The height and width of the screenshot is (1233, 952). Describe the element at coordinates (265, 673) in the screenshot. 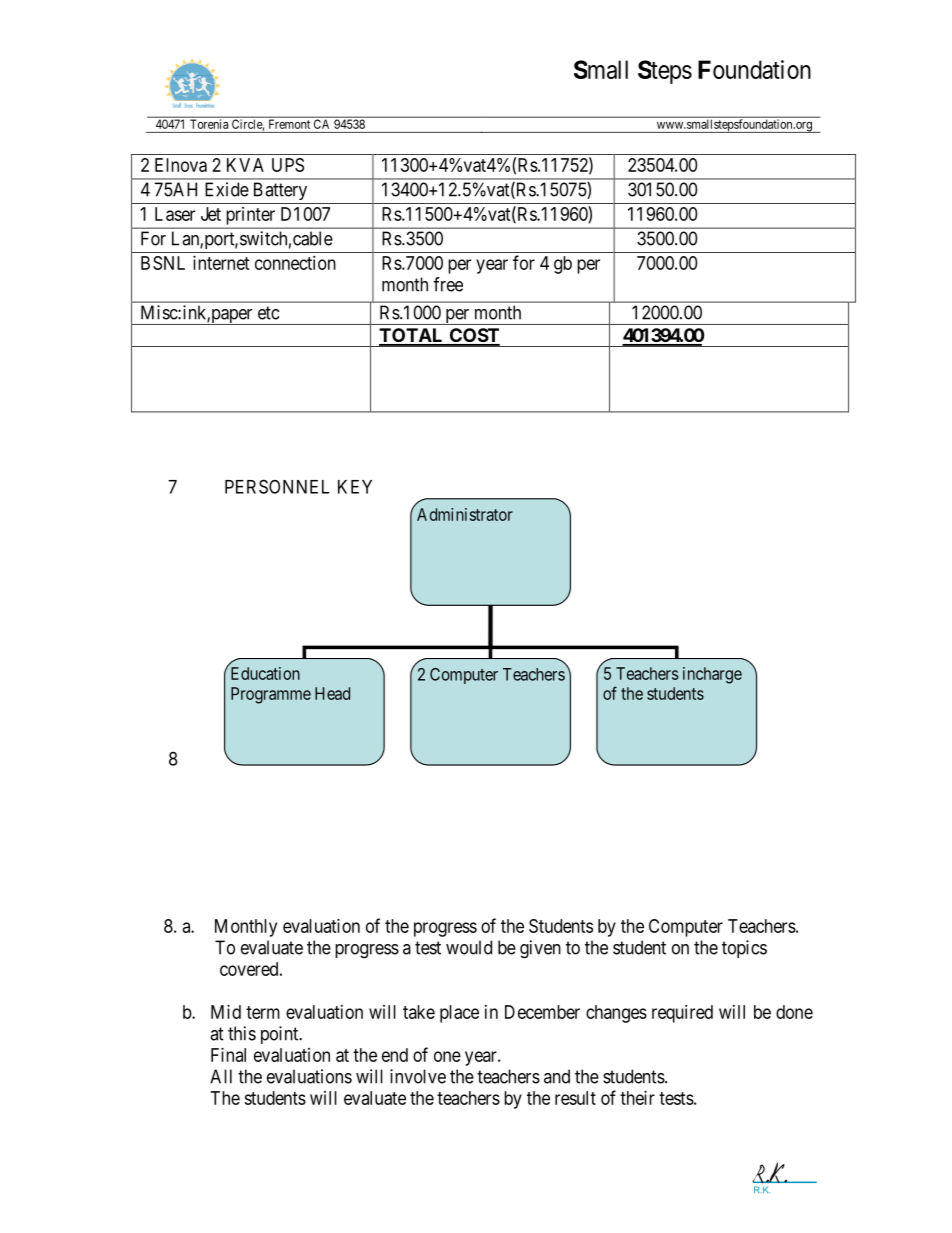

I see `Education` at that location.
